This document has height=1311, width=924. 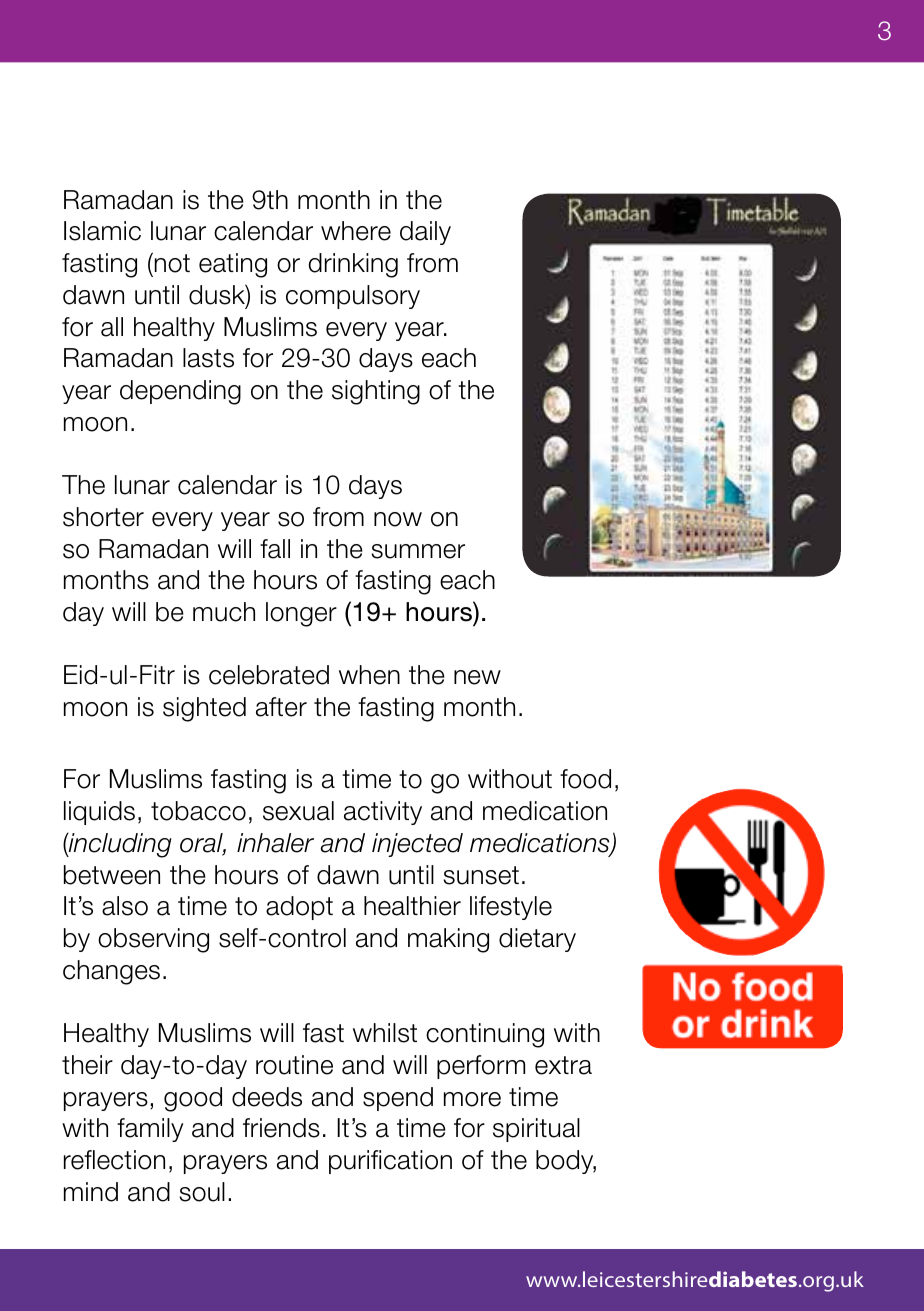 What do you see at coordinates (390, 1162) in the document?
I see `purification` at bounding box center [390, 1162].
